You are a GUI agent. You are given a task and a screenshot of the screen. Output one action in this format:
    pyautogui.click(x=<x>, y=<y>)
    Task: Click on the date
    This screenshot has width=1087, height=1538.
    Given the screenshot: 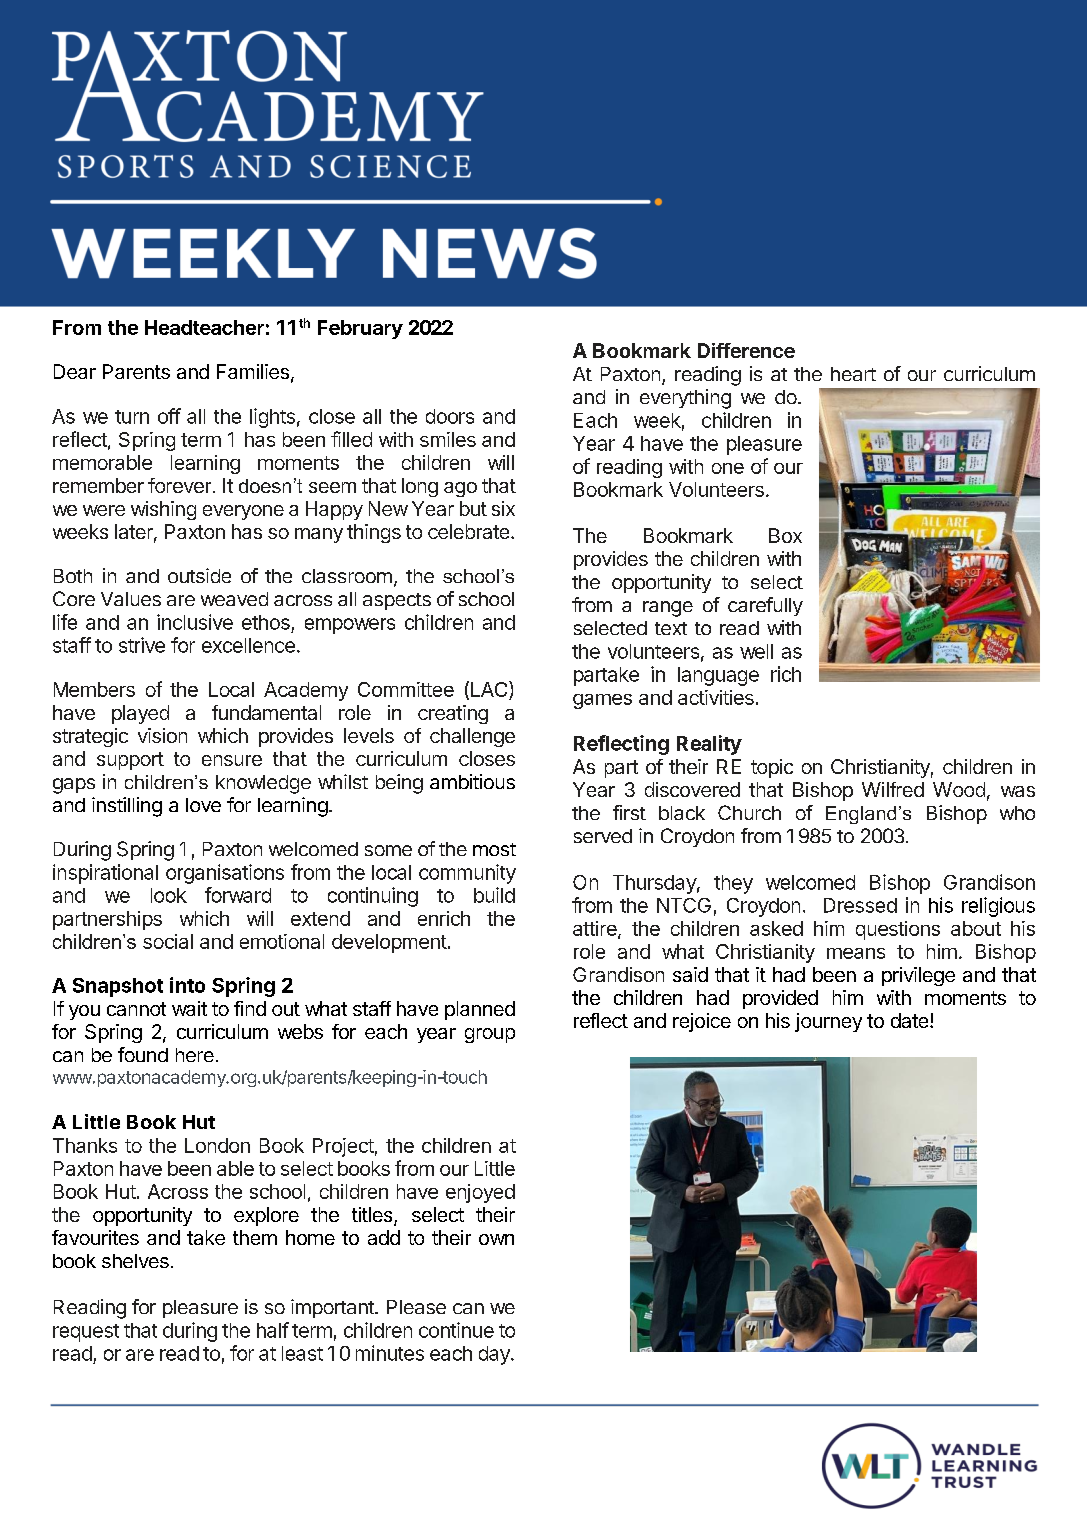 What is the action you would take?
    pyautogui.click(x=909, y=1020)
